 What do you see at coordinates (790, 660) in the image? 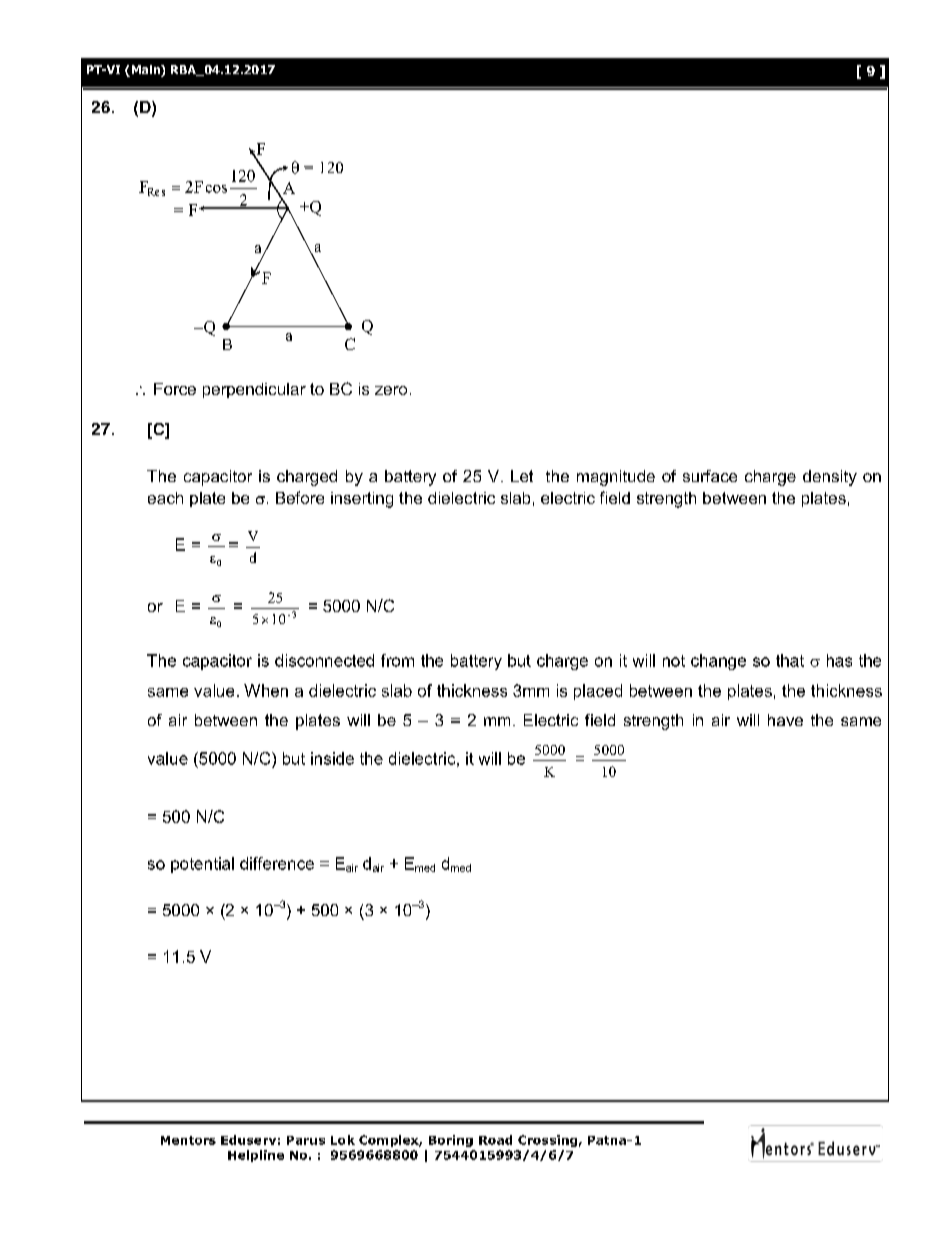
I see `that` at bounding box center [790, 660].
